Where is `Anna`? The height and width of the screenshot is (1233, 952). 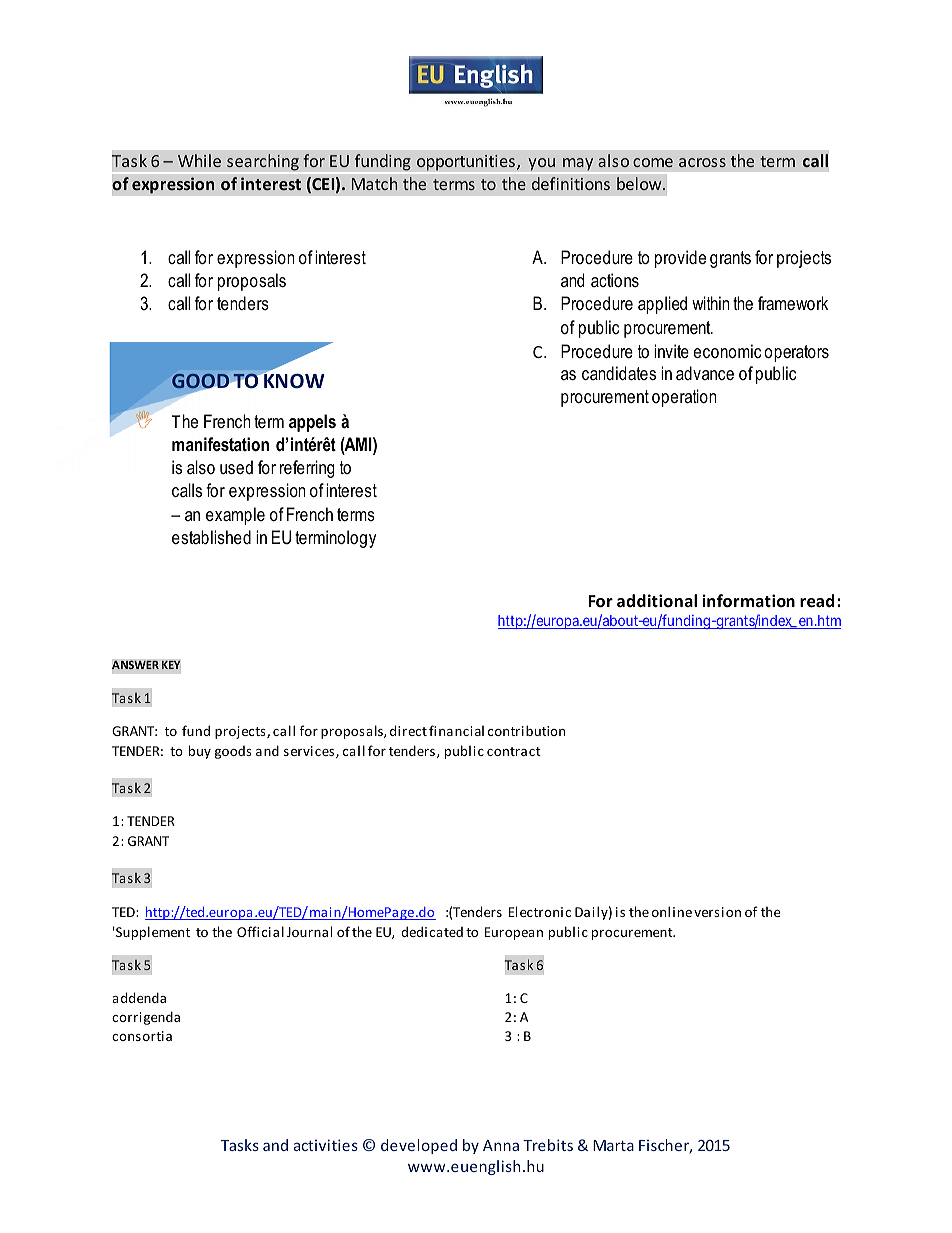
Anna is located at coordinates (501, 1145).
